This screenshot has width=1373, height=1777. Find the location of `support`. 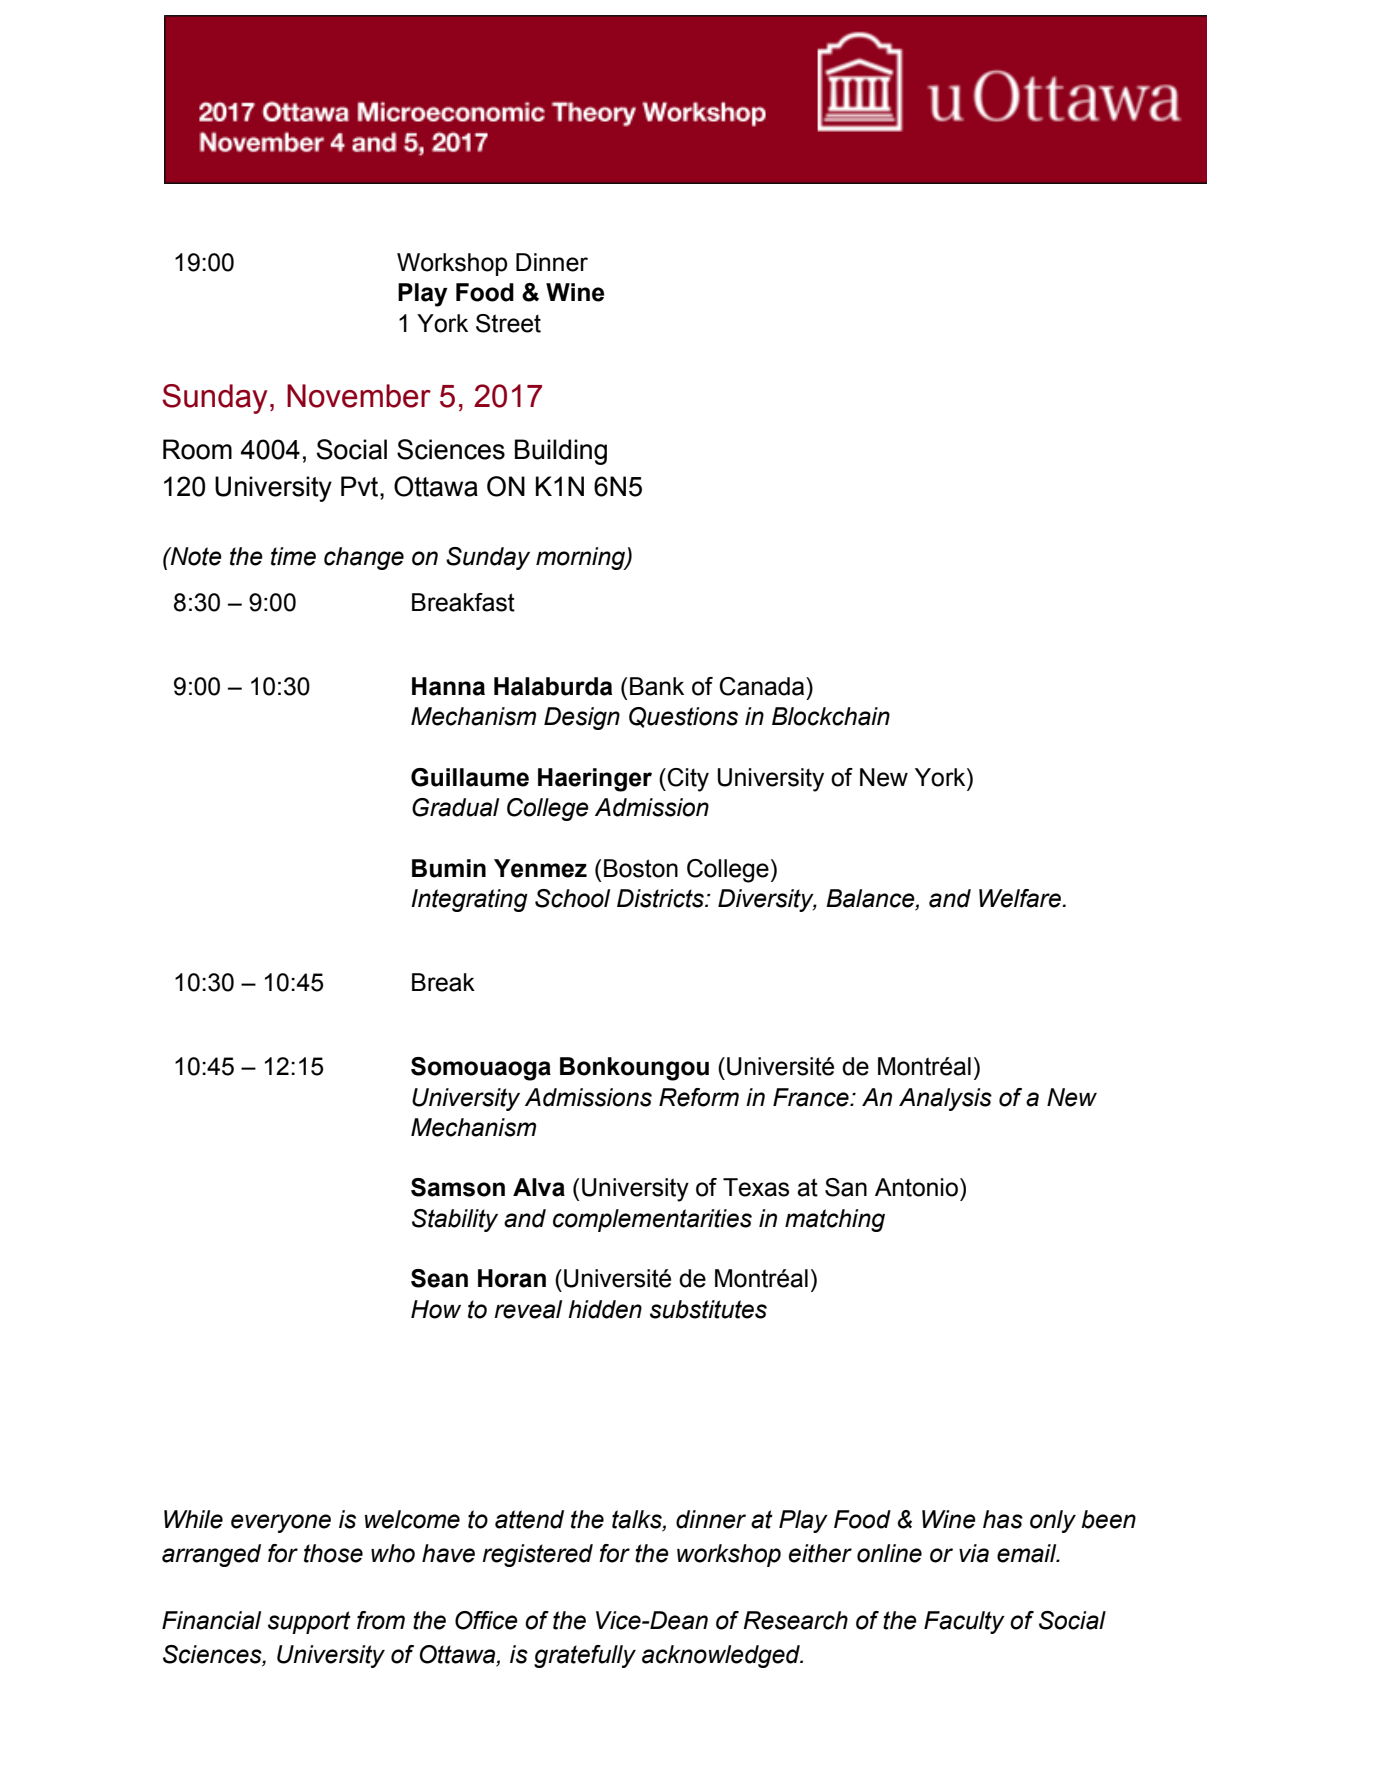

support is located at coordinates (309, 1622).
